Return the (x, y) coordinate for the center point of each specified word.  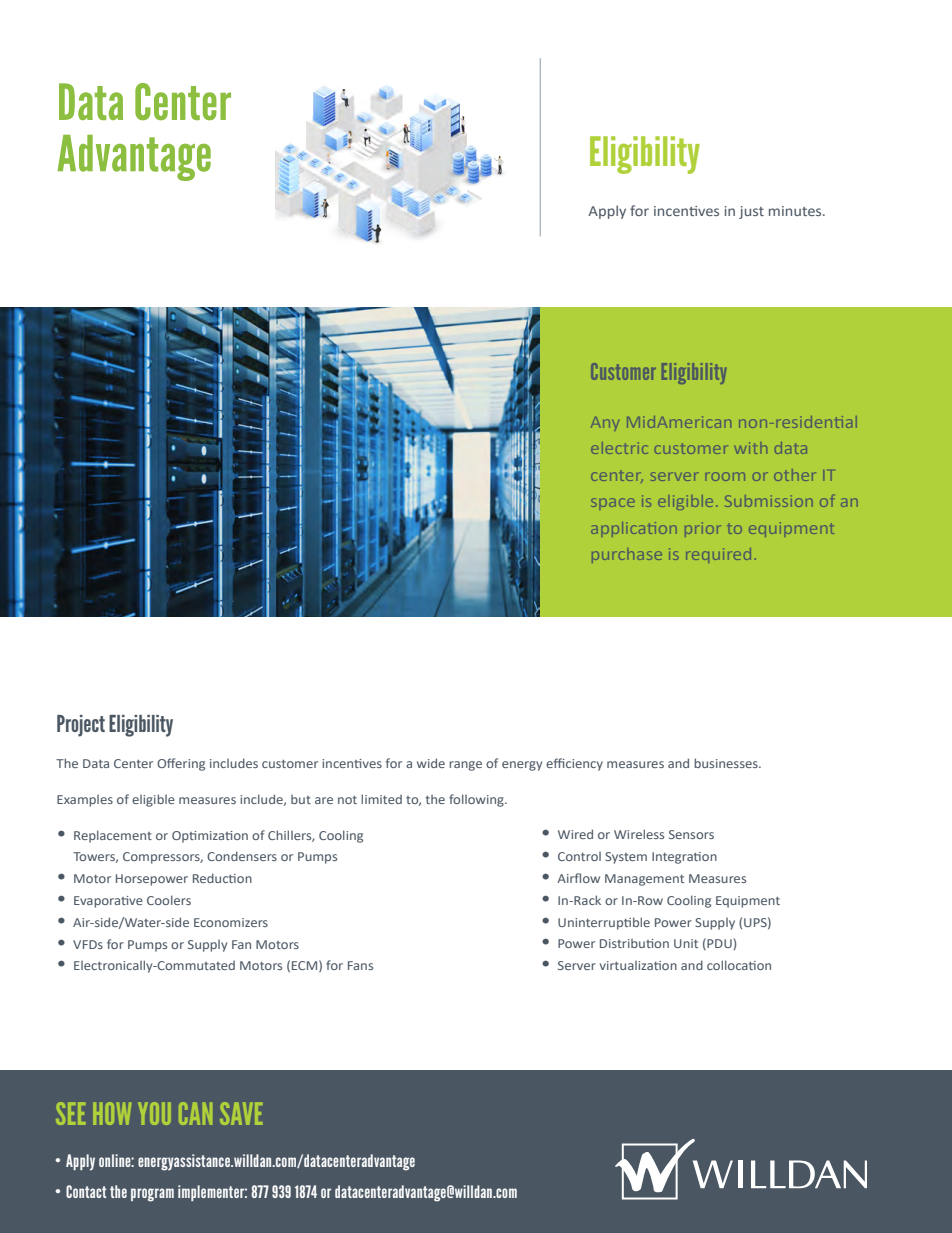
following (477, 800)
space (613, 504)
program (152, 1195)
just (751, 212)
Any (605, 424)
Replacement (113, 836)
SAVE (241, 1113)
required (718, 555)
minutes (796, 211)
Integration (684, 858)
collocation (739, 965)
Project (81, 726)
